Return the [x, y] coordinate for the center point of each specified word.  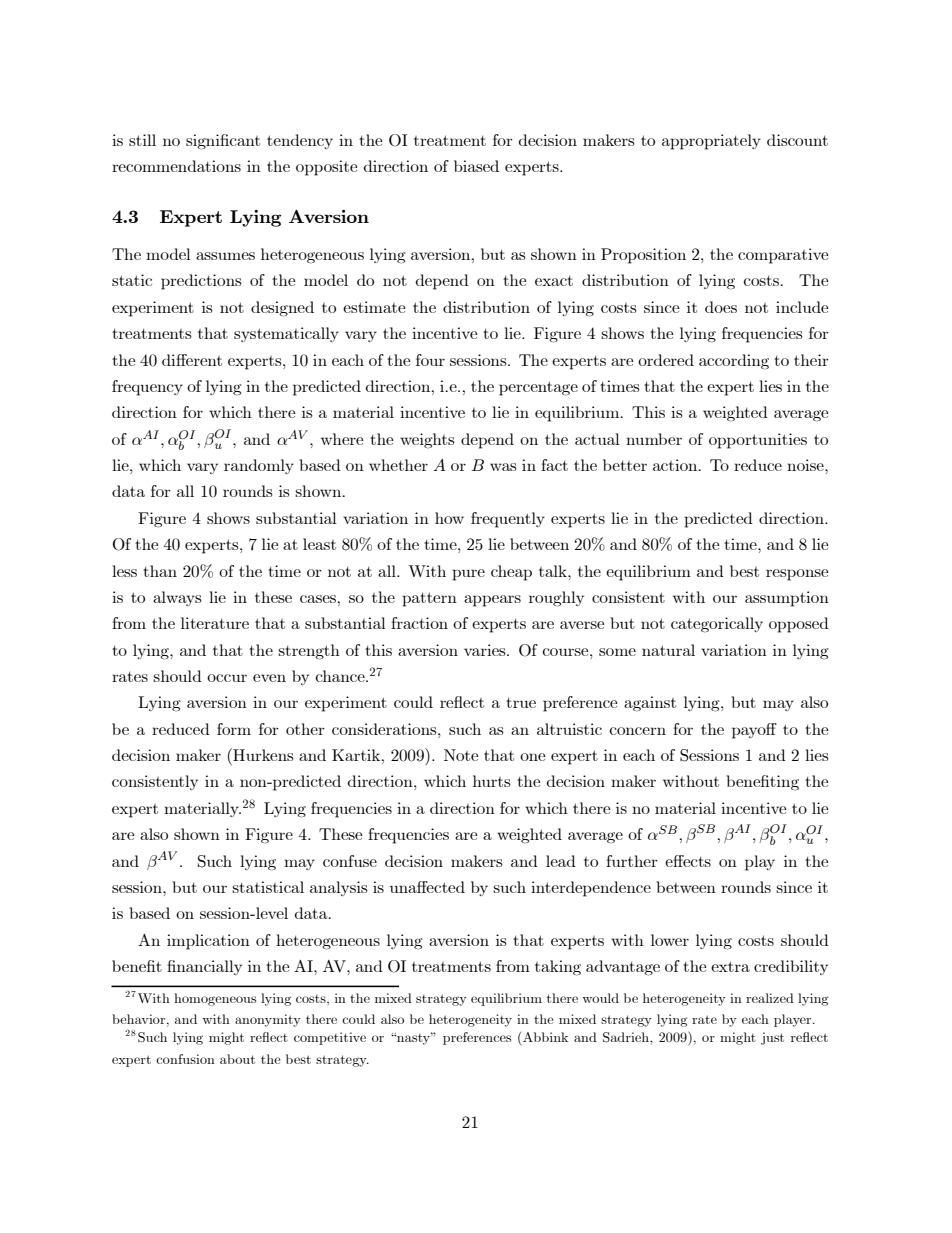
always [177, 598]
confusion [185, 1059]
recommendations [176, 166]
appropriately [711, 142]
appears [492, 601]
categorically [717, 625]
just [772, 1038]
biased [476, 166]
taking [558, 968]
